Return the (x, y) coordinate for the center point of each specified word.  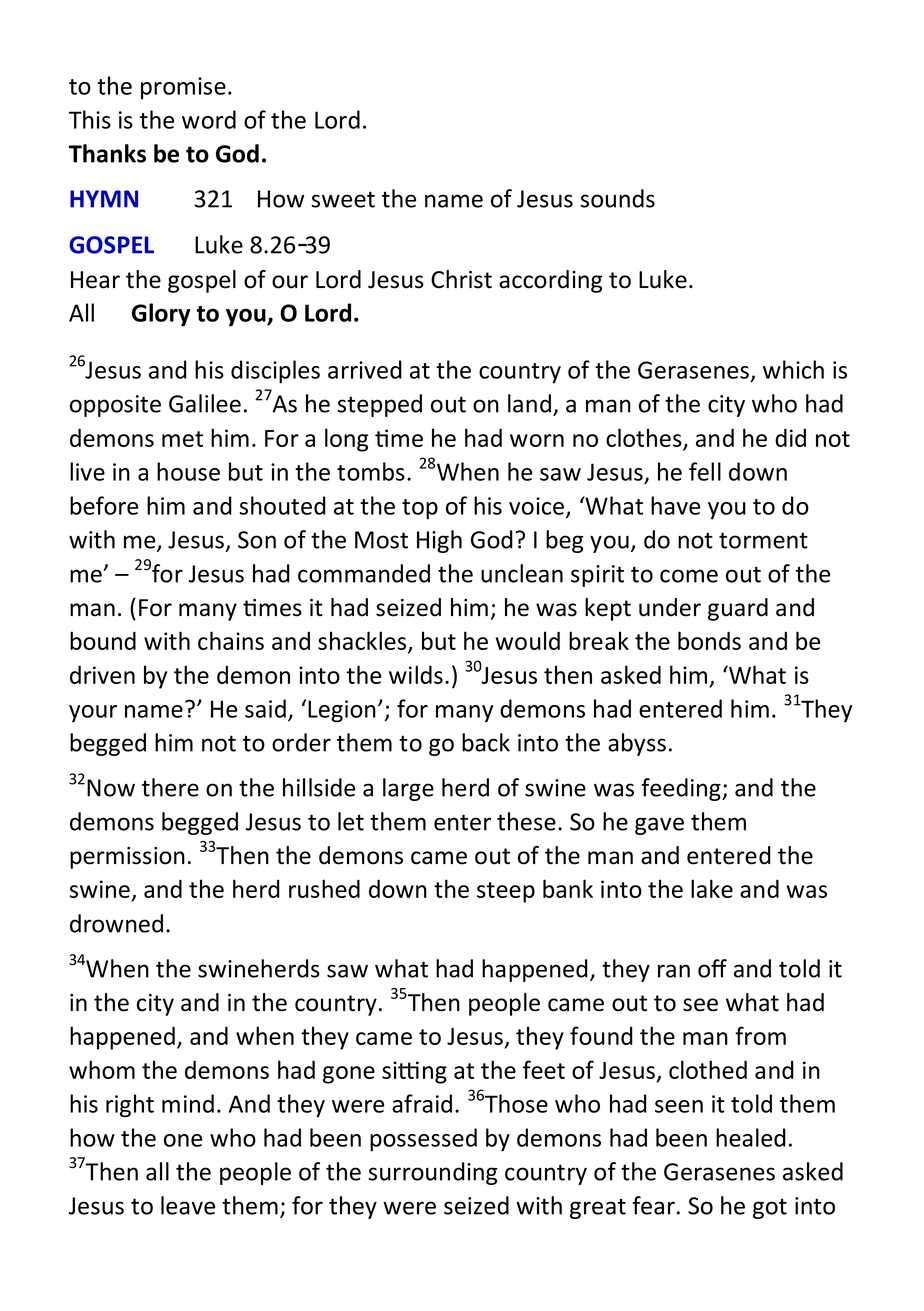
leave (188, 1205)
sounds (617, 198)
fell (705, 471)
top (420, 509)
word (209, 119)
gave (659, 826)
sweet (343, 199)
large (408, 789)
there (170, 787)
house (188, 471)
